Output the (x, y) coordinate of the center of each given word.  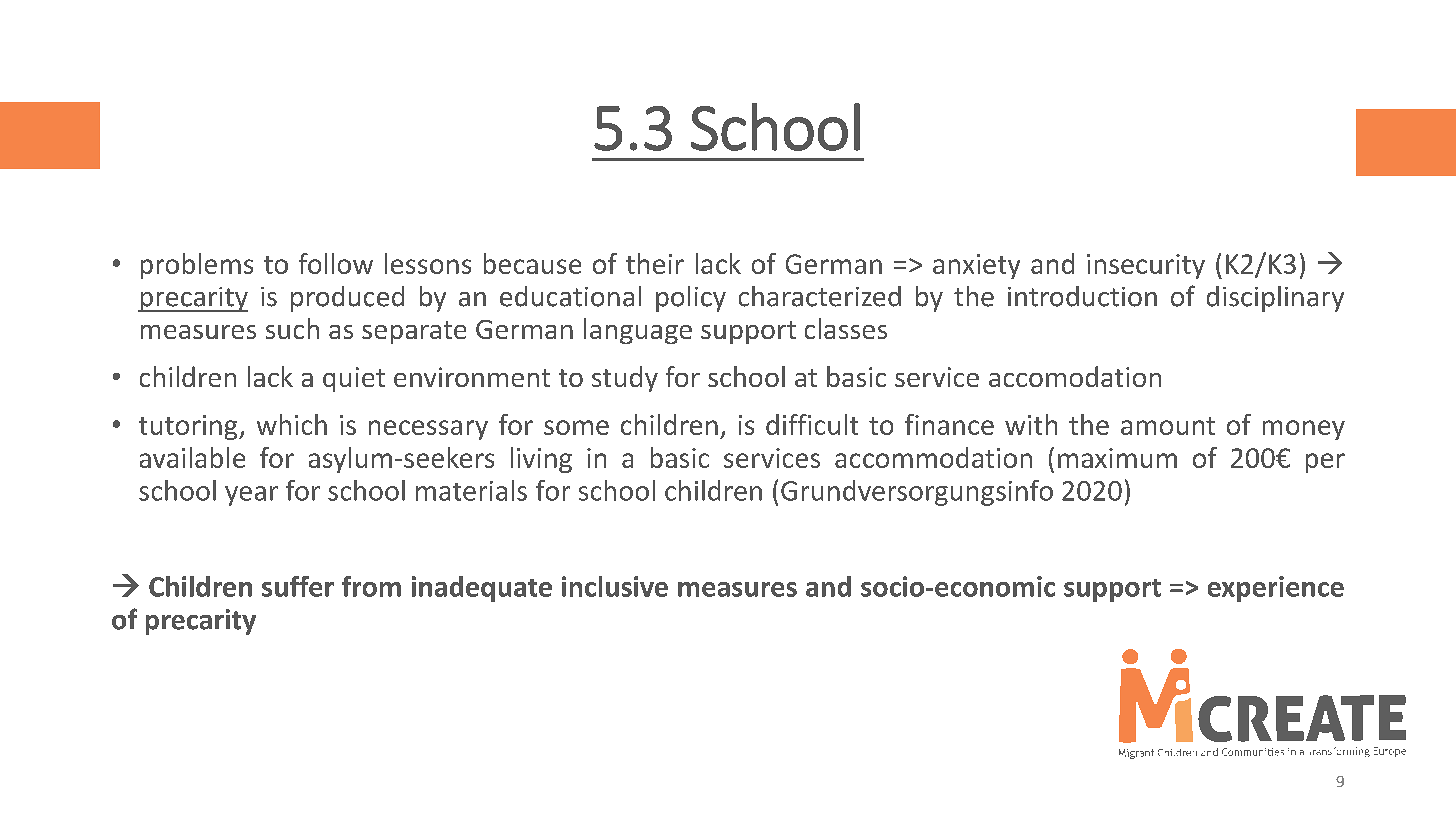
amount (1168, 426)
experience (1276, 589)
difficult (812, 424)
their (655, 263)
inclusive (615, 586)
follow (336, 263)
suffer (298, 586)
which (292, 424)
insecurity (1146, 266)
